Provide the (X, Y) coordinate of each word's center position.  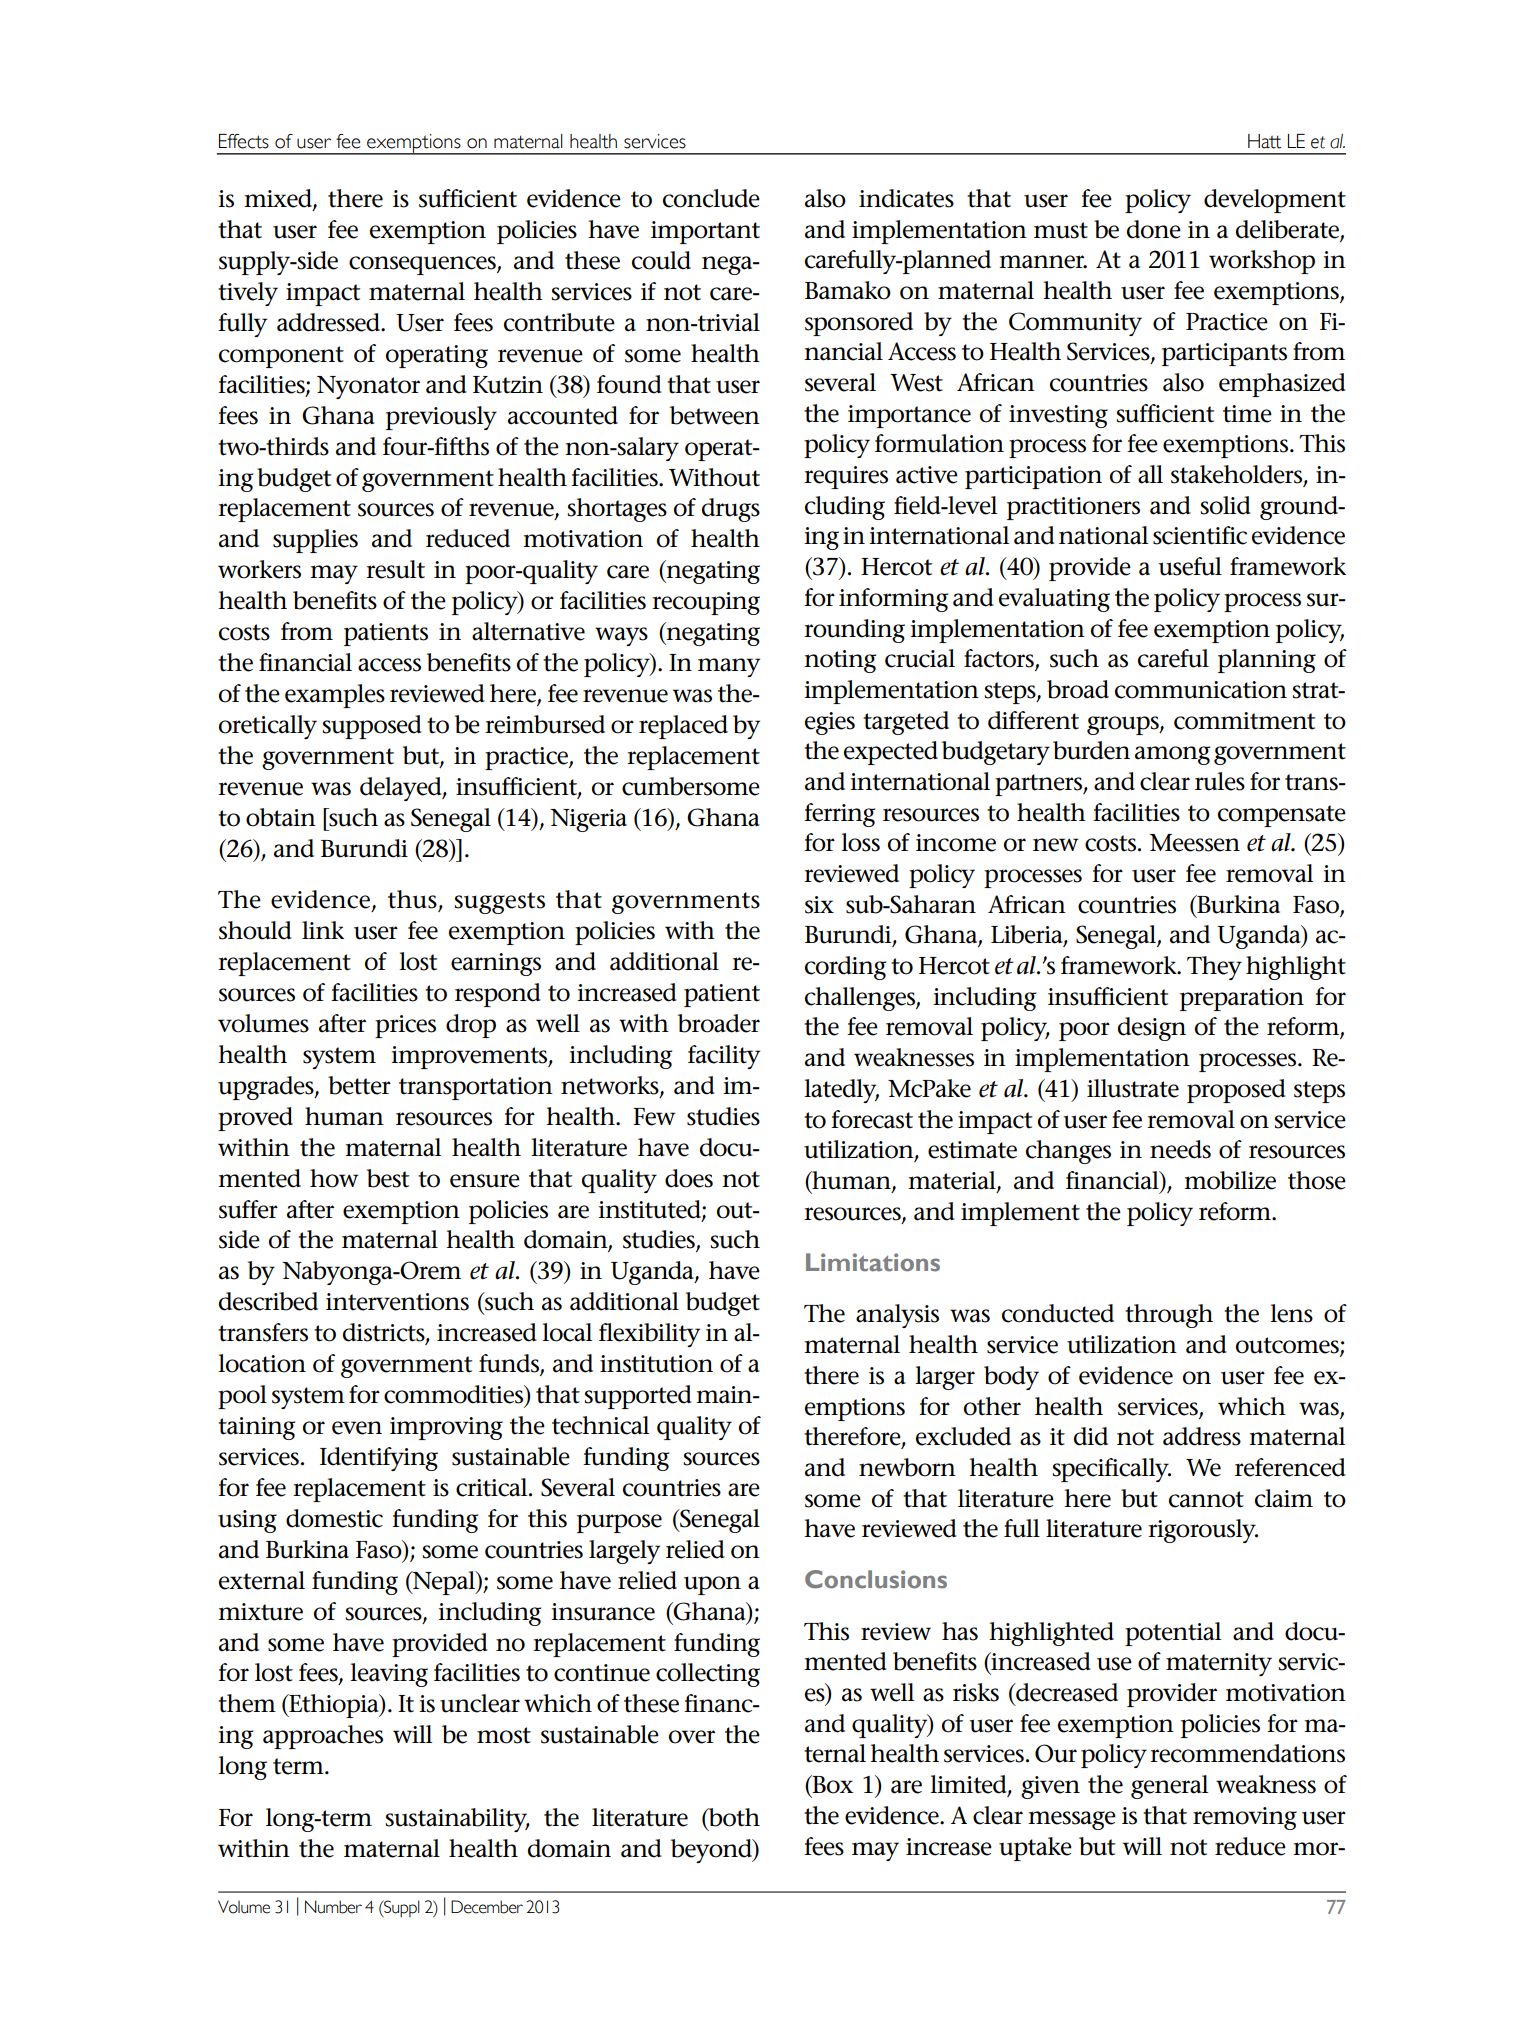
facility (724, 1057)
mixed (279, 199)
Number (333, 1907)
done (1154, 229)
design (1152, 1029)
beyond (712, 1851)
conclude (711, 198)
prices (405, 1026)
